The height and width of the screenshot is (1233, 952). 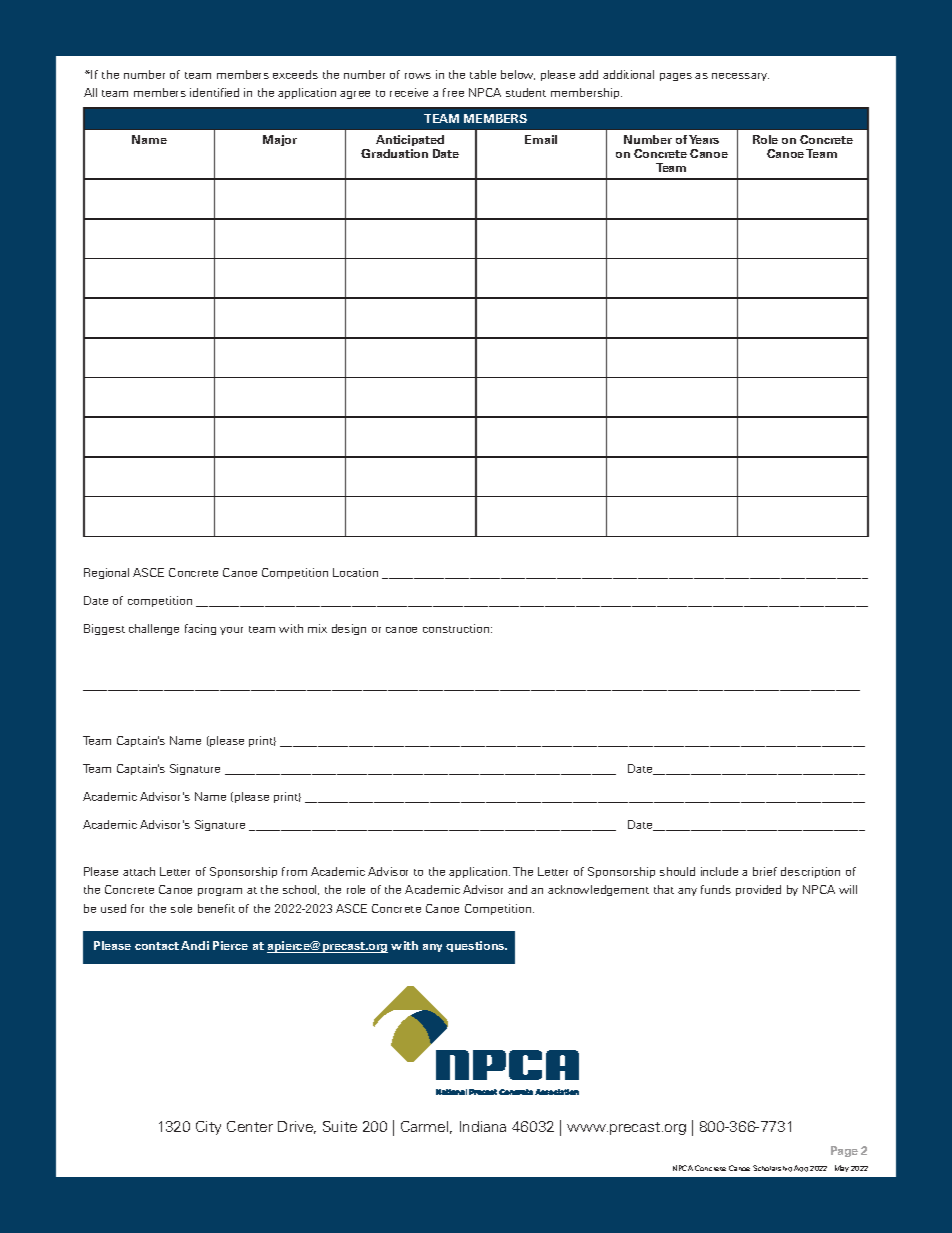 What do you see at coordinates (704, 139) in the screenshot?
I see `Years` at bounding box center [704, 139].
